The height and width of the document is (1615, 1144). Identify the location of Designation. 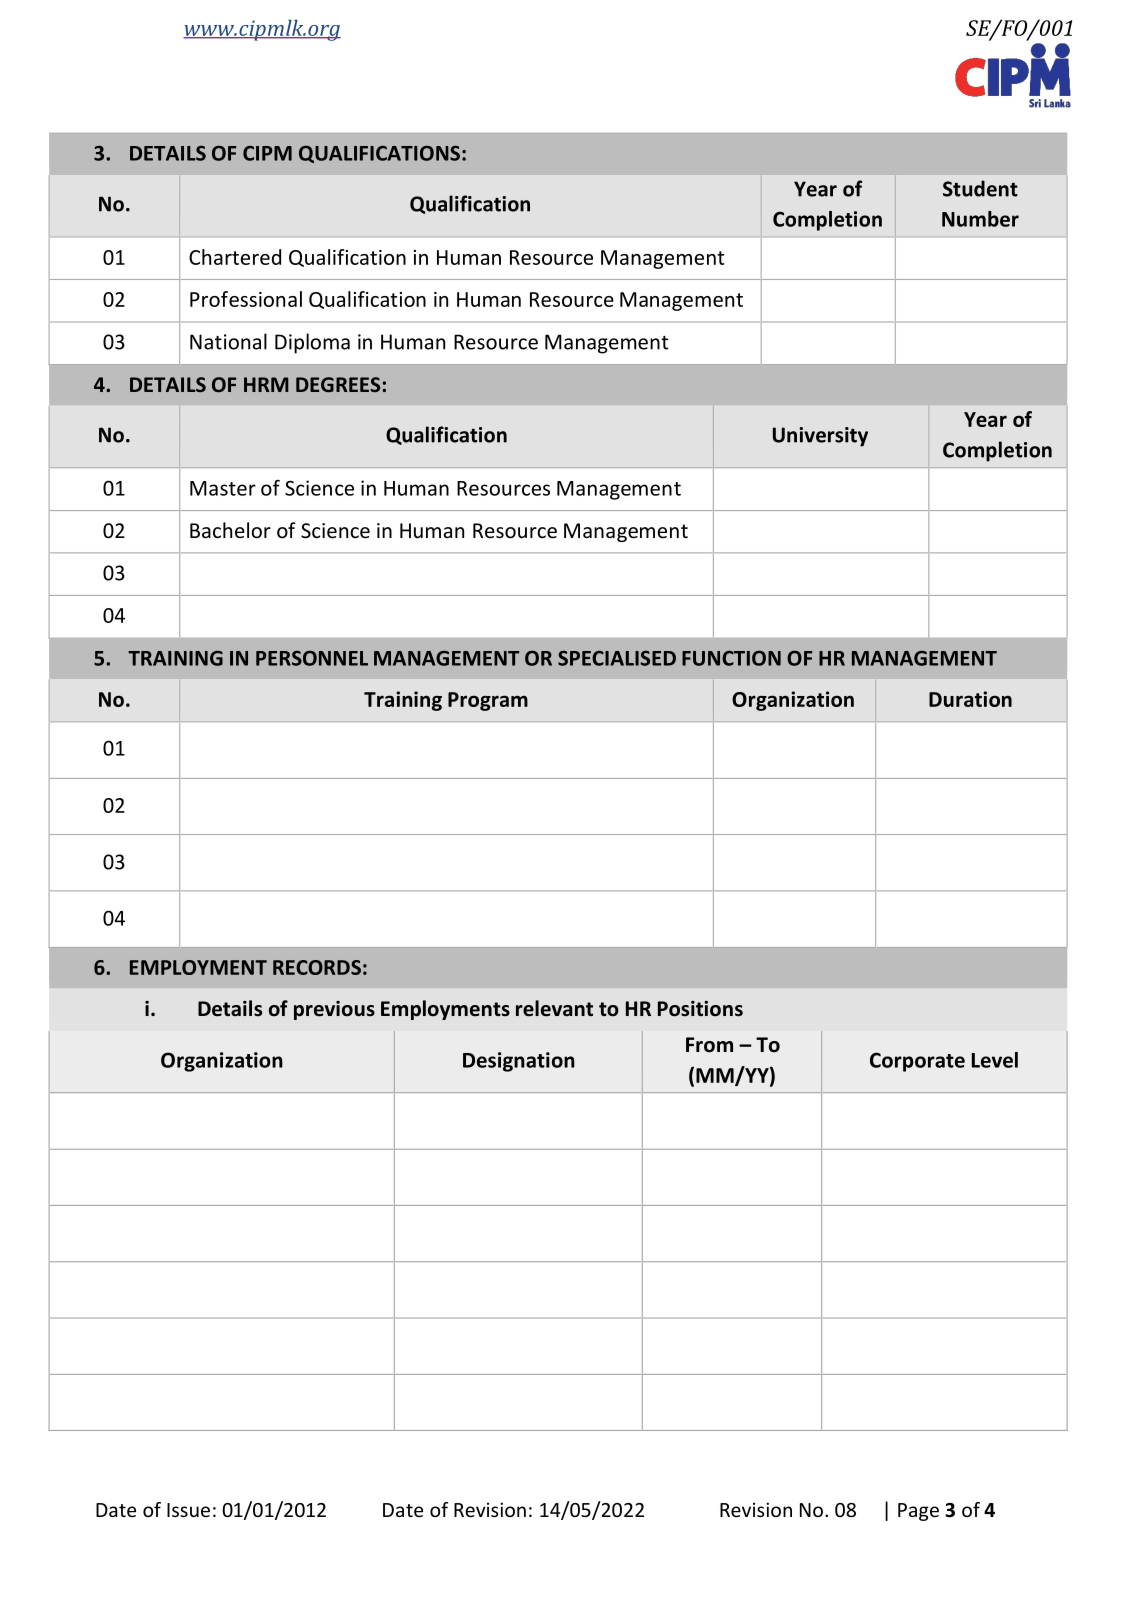
(519, 1062).
